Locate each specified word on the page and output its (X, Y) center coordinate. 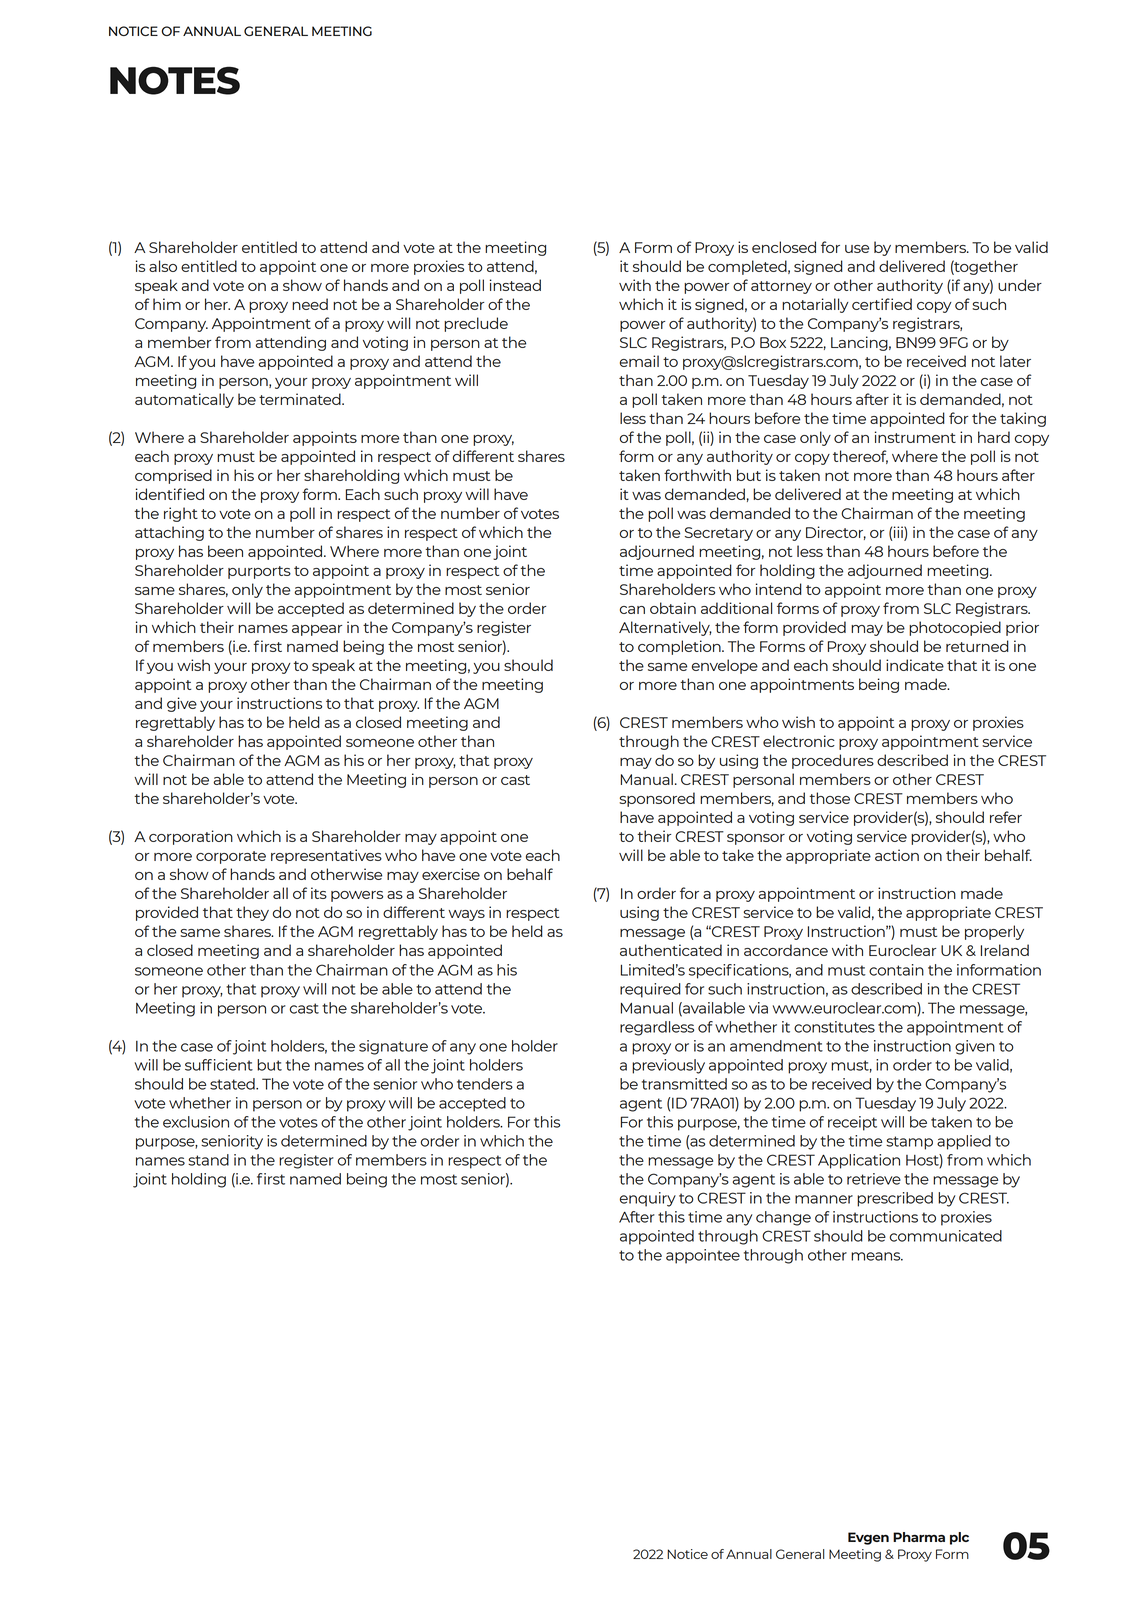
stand (208, 1160)
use (857, 249)
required (650, 990)
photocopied (955, 628)
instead (515, 285)
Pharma (919, 1537)
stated (233, 1084)
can (632, 610)
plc (959, 1538)
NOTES (175, 80)
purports (259, 572)
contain (896, 970)
